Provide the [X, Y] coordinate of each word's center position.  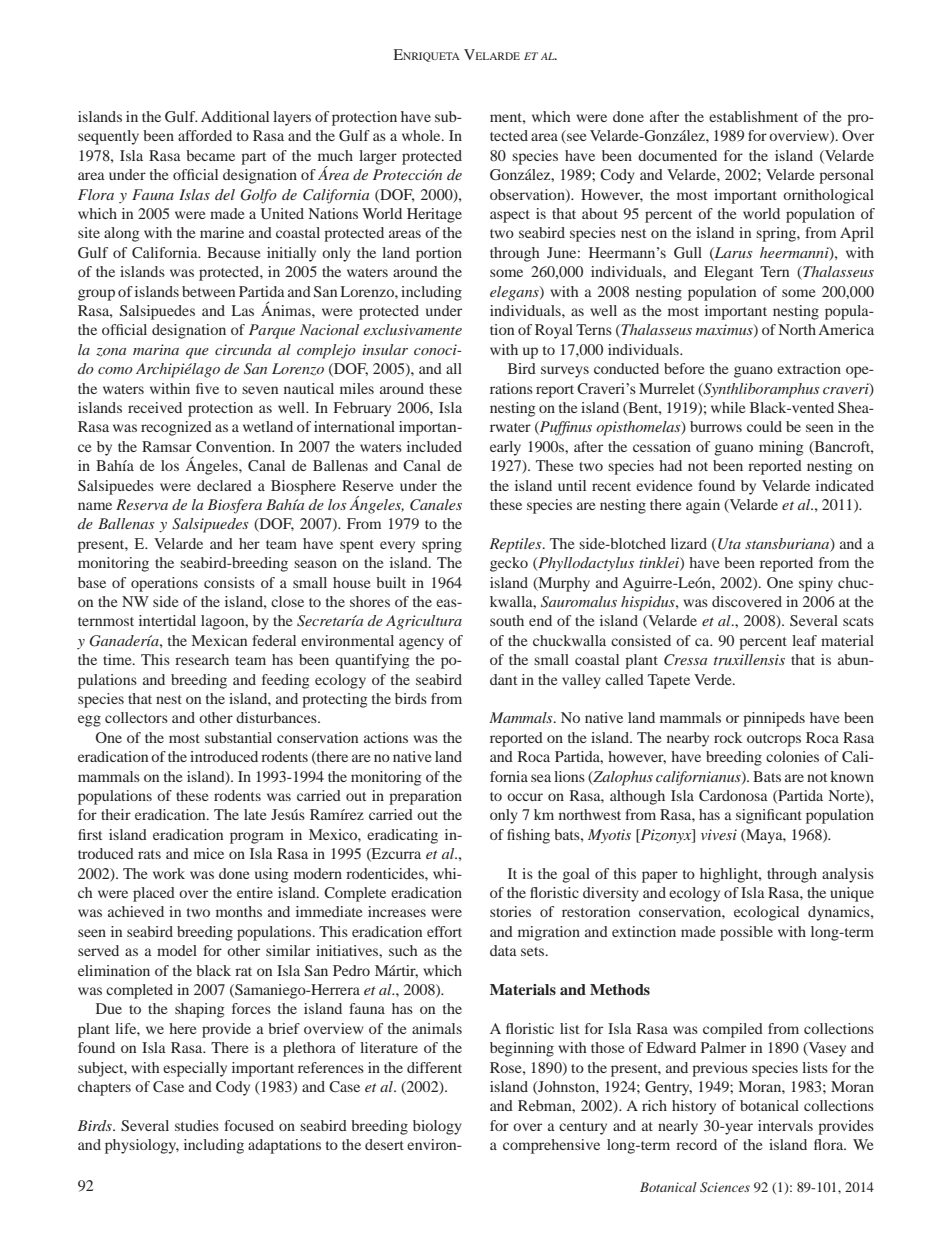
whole [422, 135]
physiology [142, 1146]
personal [846, 176]
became [210, 155]
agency [421, 644]
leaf [804, 640]
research [202, 659]
